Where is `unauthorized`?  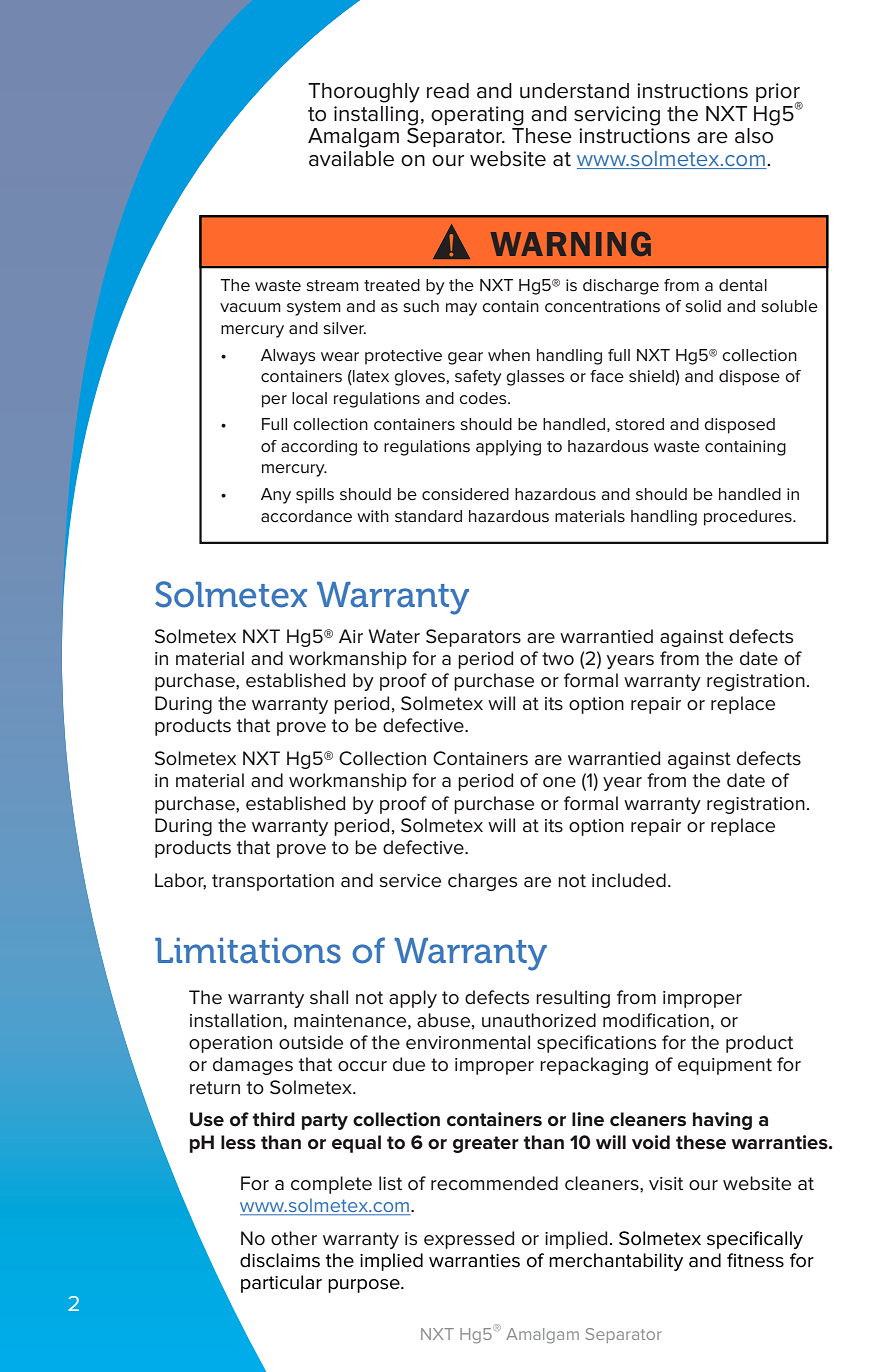
unauthorized is located at coordinates (539, 1020).
